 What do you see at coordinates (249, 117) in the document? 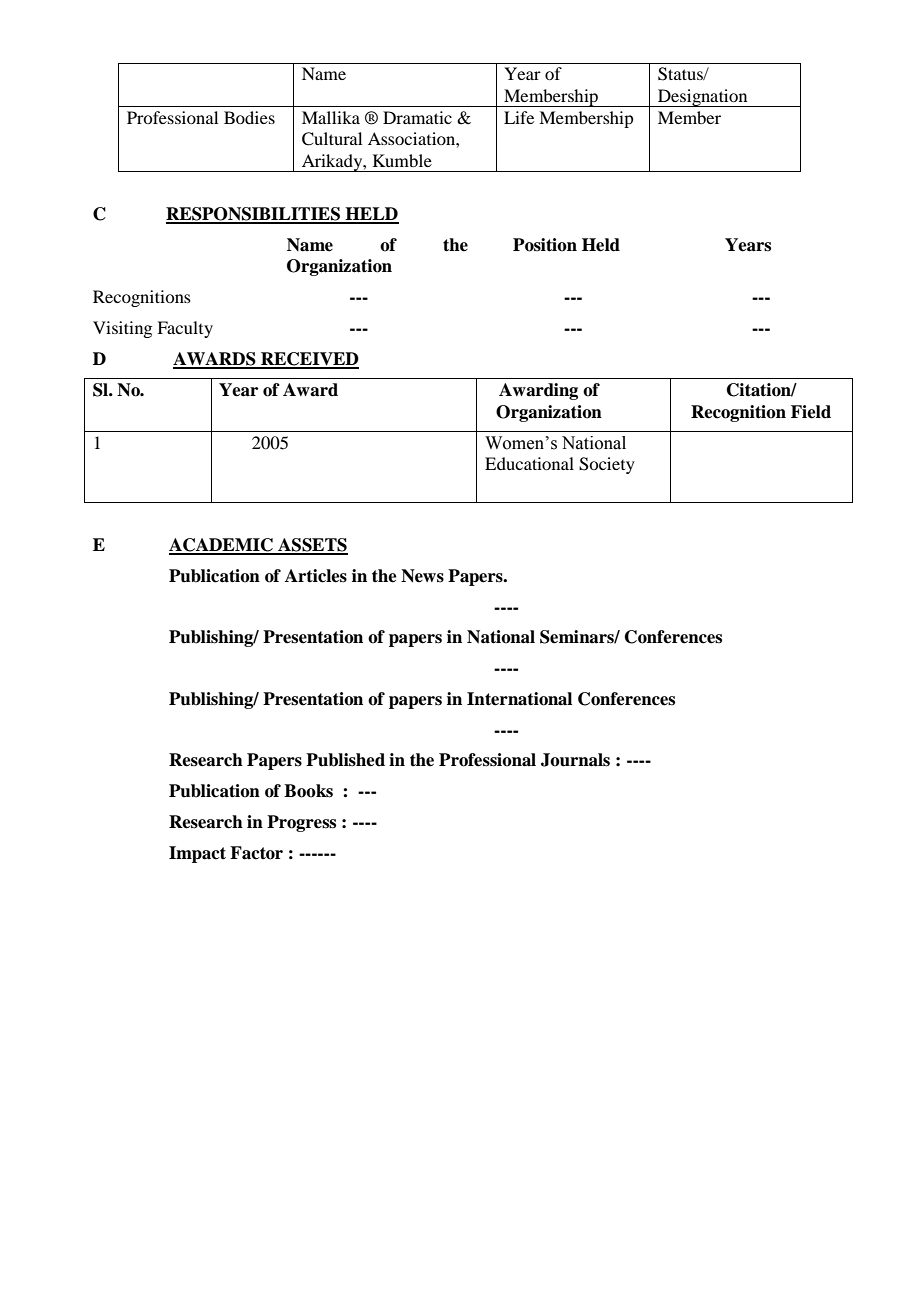
I see `Bodies` at bounding box center [249, 117].
